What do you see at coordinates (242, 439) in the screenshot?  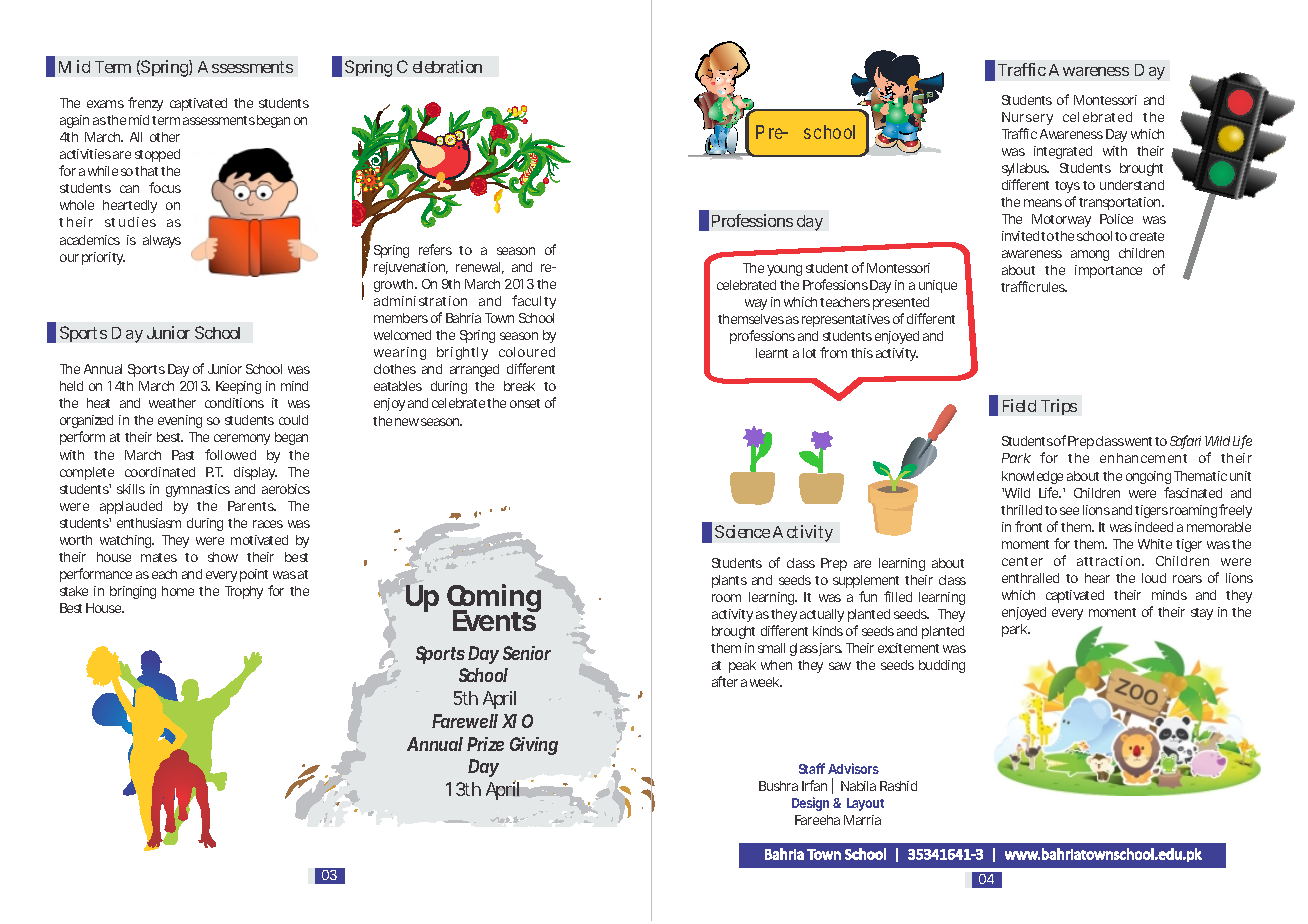 I see `ceremony` at bounding box center [242, 439].
